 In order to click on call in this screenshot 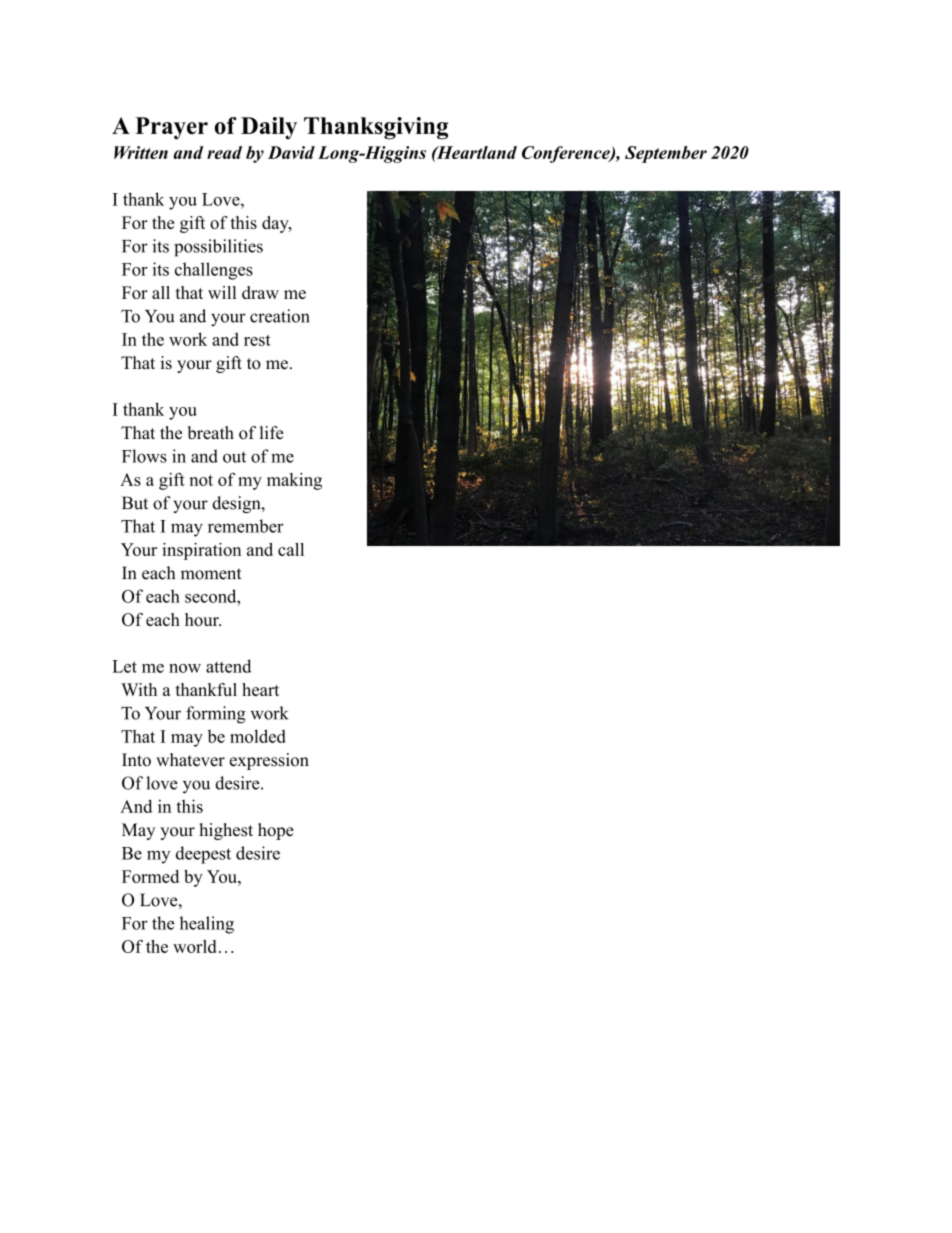, I will do `click(291, 549)`.
